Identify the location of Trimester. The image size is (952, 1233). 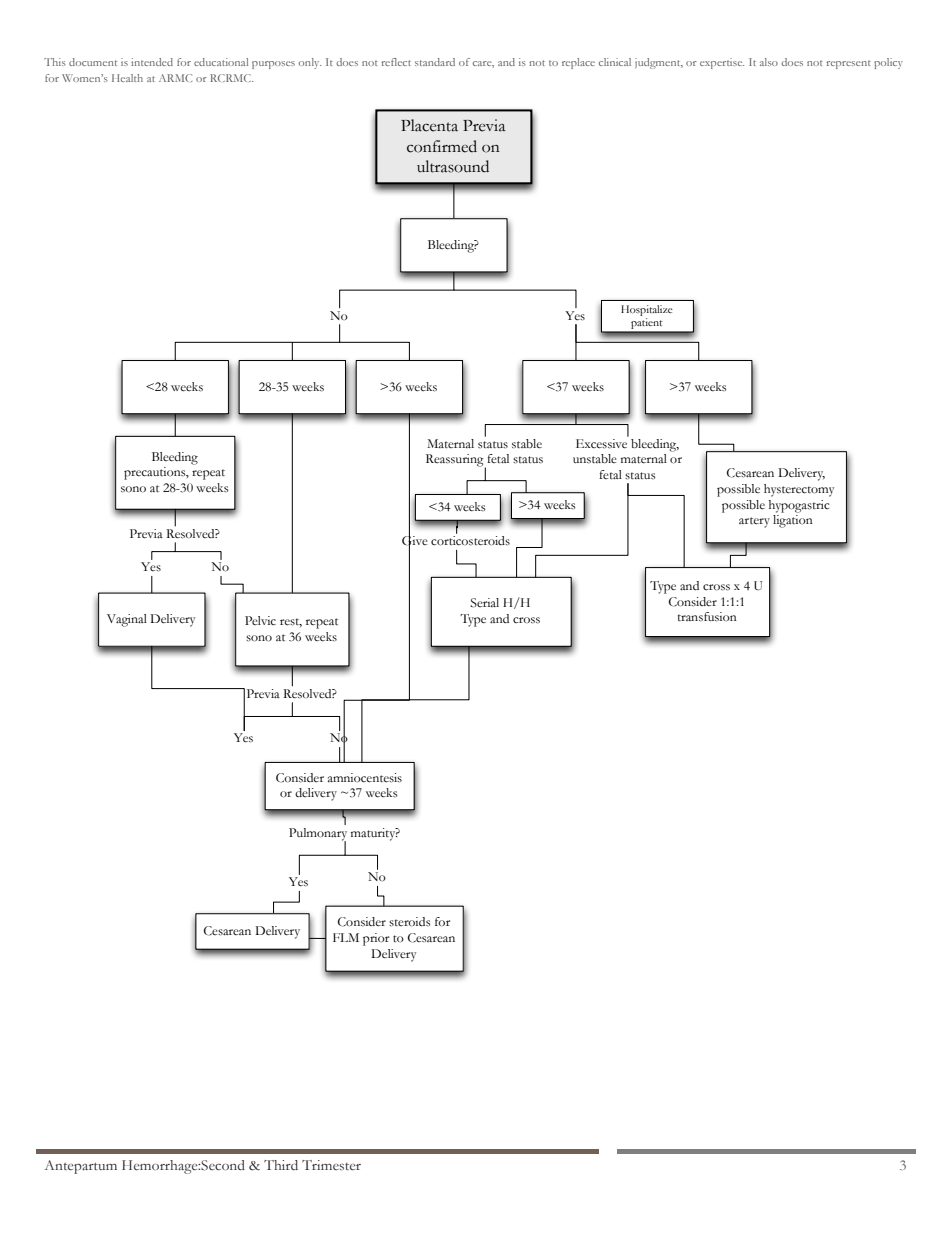
(331, 1165).
